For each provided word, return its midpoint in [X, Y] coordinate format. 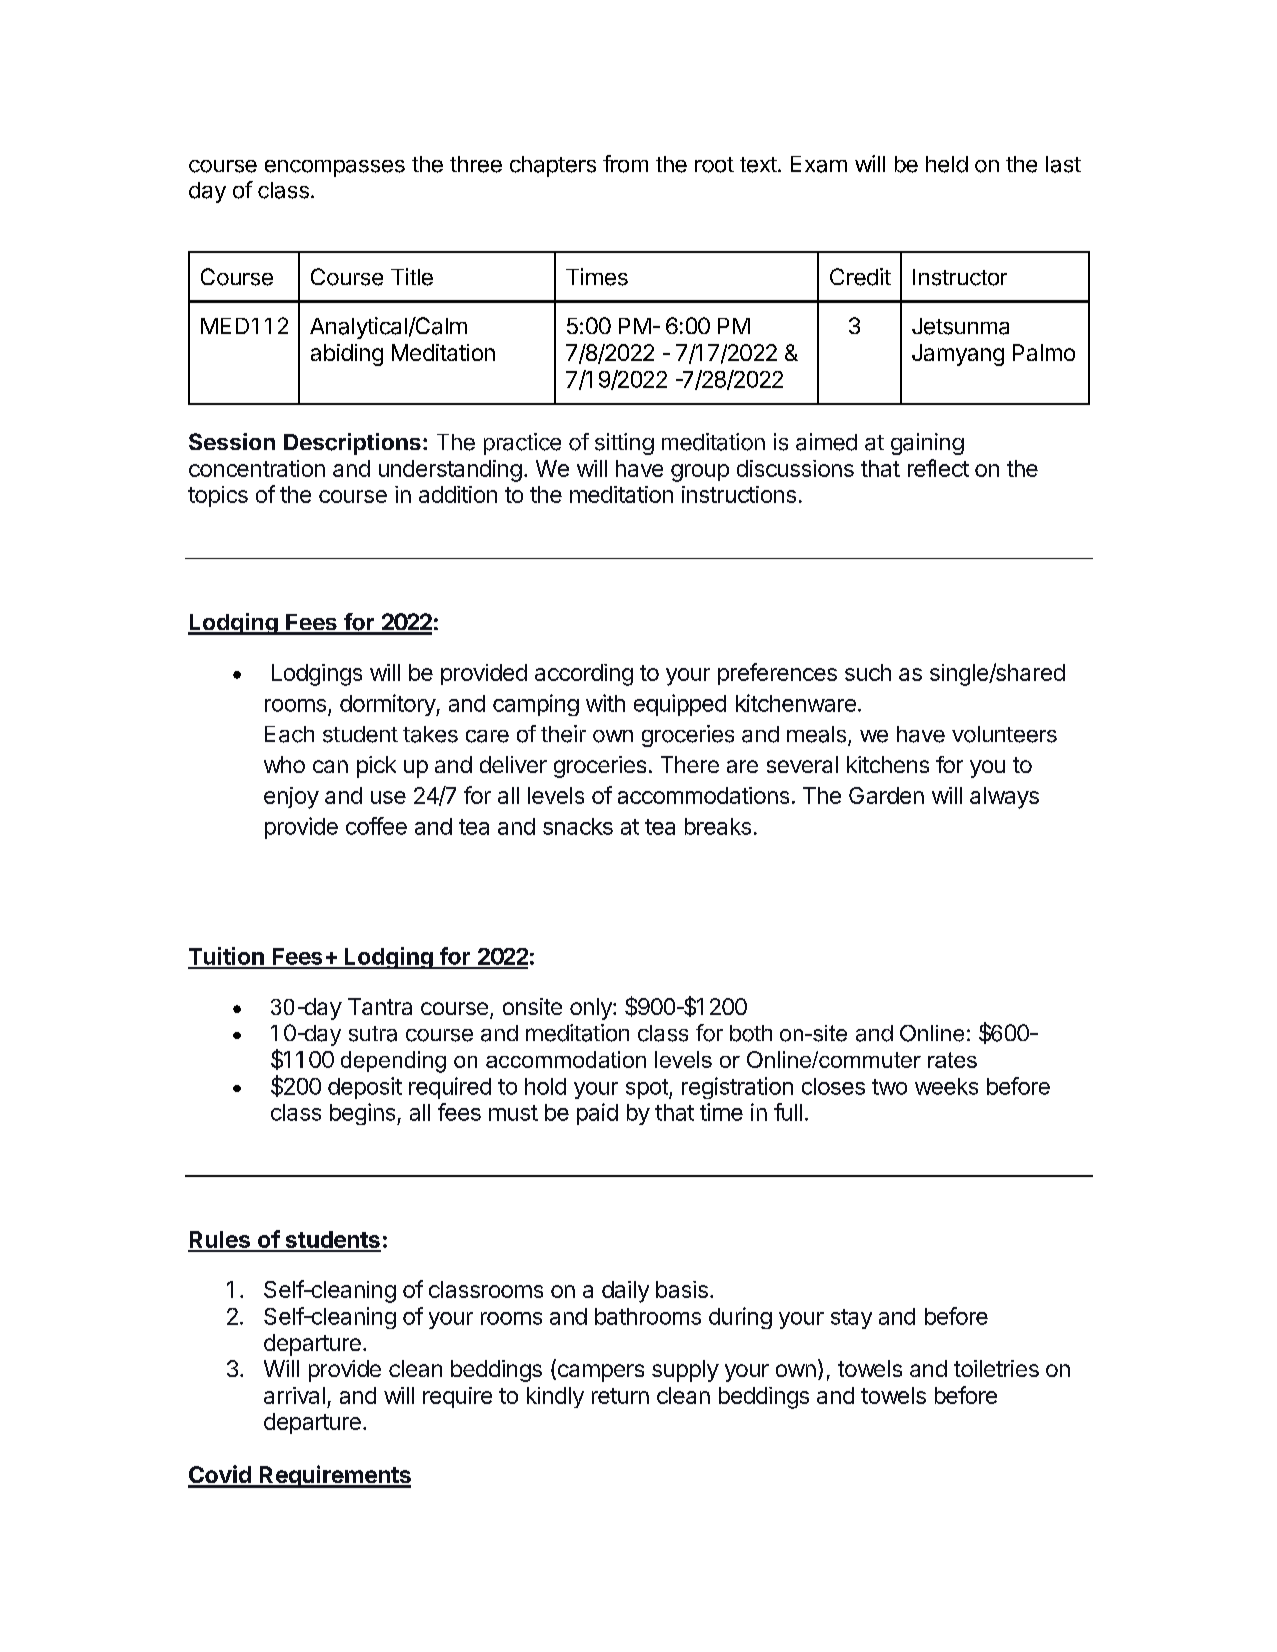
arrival [294, 1395]
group [700, 473]
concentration [257, 468]
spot [648, 1089]
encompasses [335, 168]
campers [599, 1373]
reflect [938, 468]
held [947, 164]
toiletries [996, 1368]
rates [952, 1060]
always [1004, 798]
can [330, 766]
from [625, 164]
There [690, 764]
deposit [365, 1088]
